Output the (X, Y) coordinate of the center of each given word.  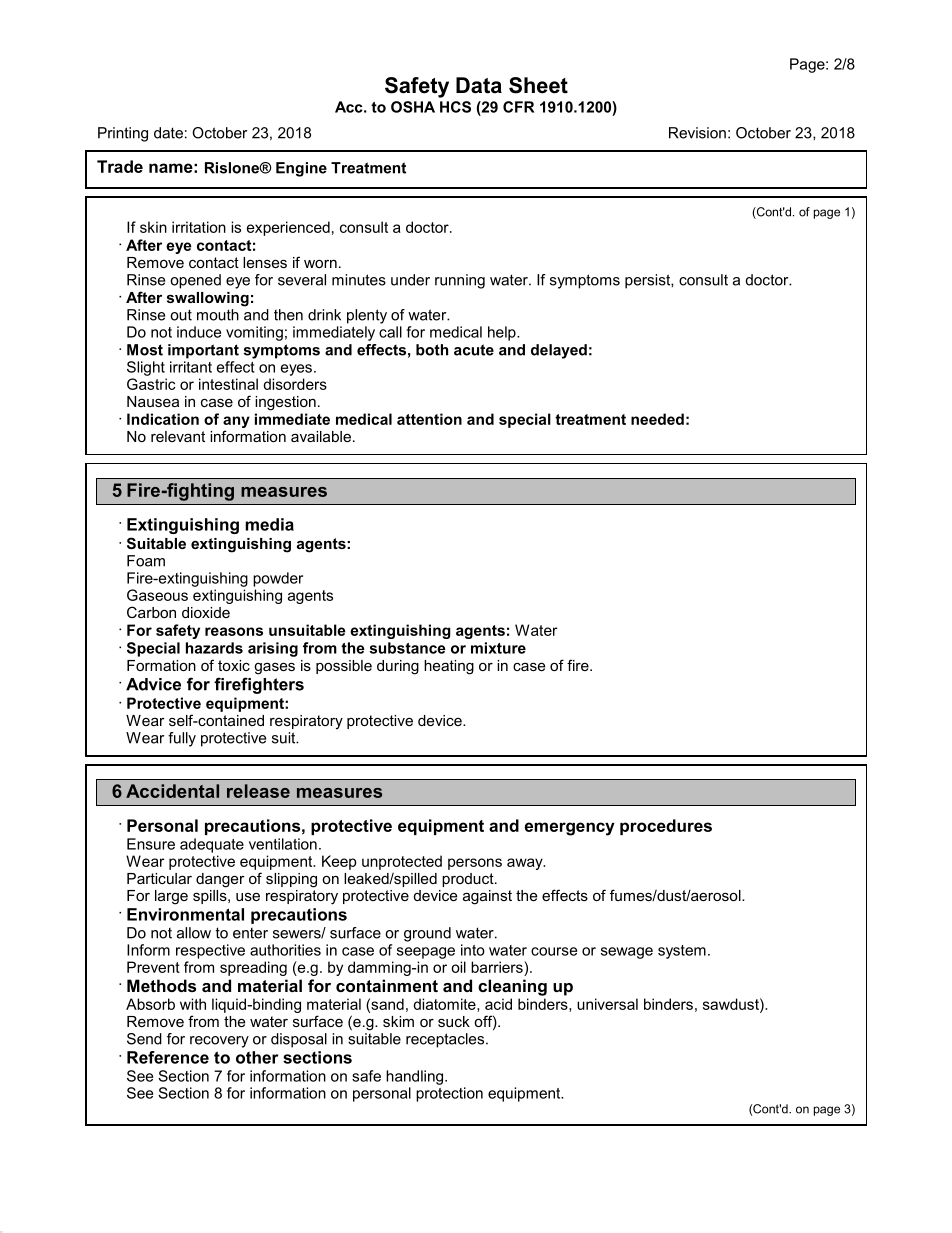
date (168, 133)
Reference (168, 1057)
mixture (498, 648)
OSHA (413, 107)
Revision (697, 133)
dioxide (206, 612)
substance (408, 648)
